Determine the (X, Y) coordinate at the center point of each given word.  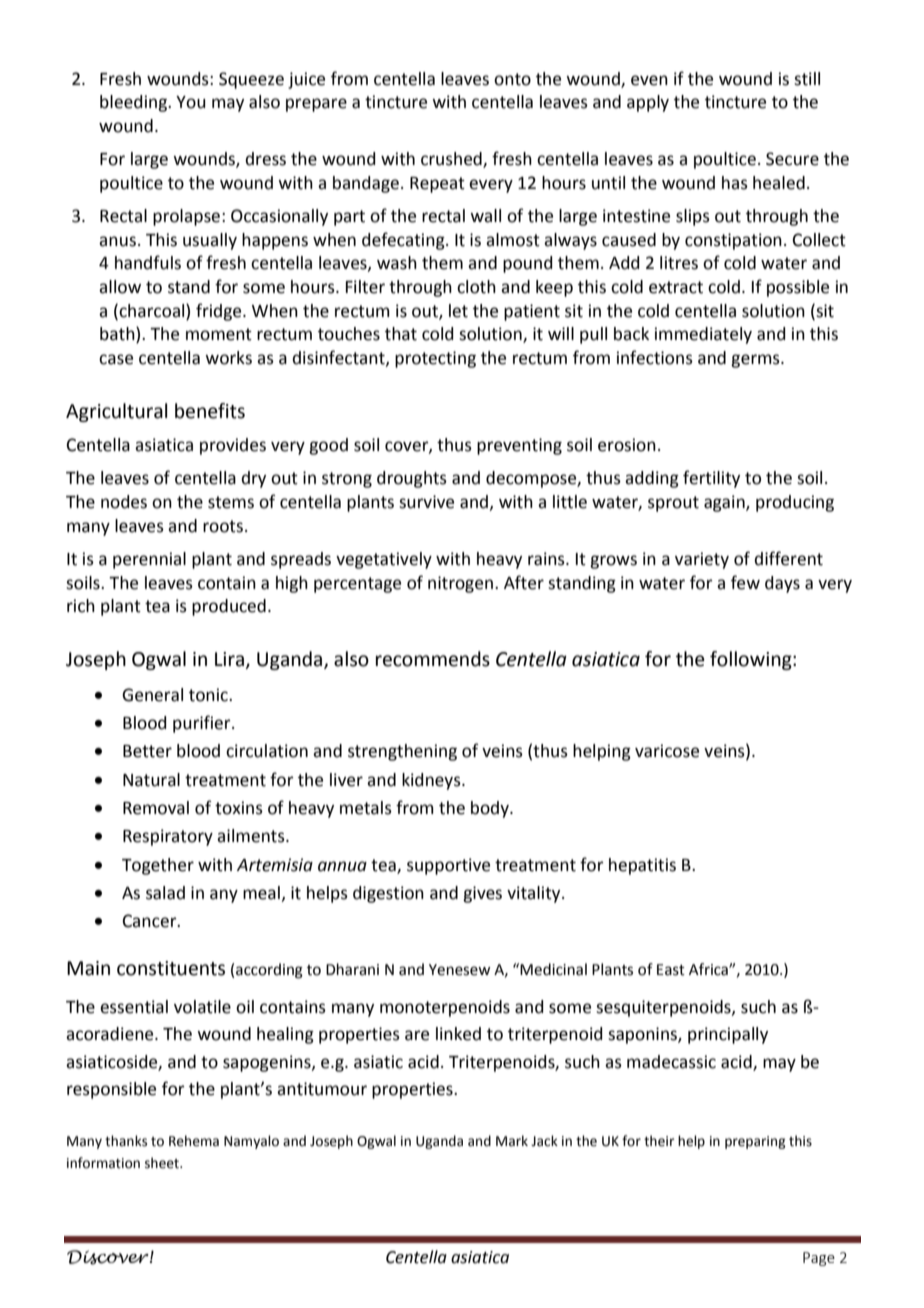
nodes (124, 502)
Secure (792, 159)
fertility (711, 479)
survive (426, 502)
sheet (163, 1163)
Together (158, 866)
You (191, 102)
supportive (448, 866)
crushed (452, 160)
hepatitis (642, 866)
